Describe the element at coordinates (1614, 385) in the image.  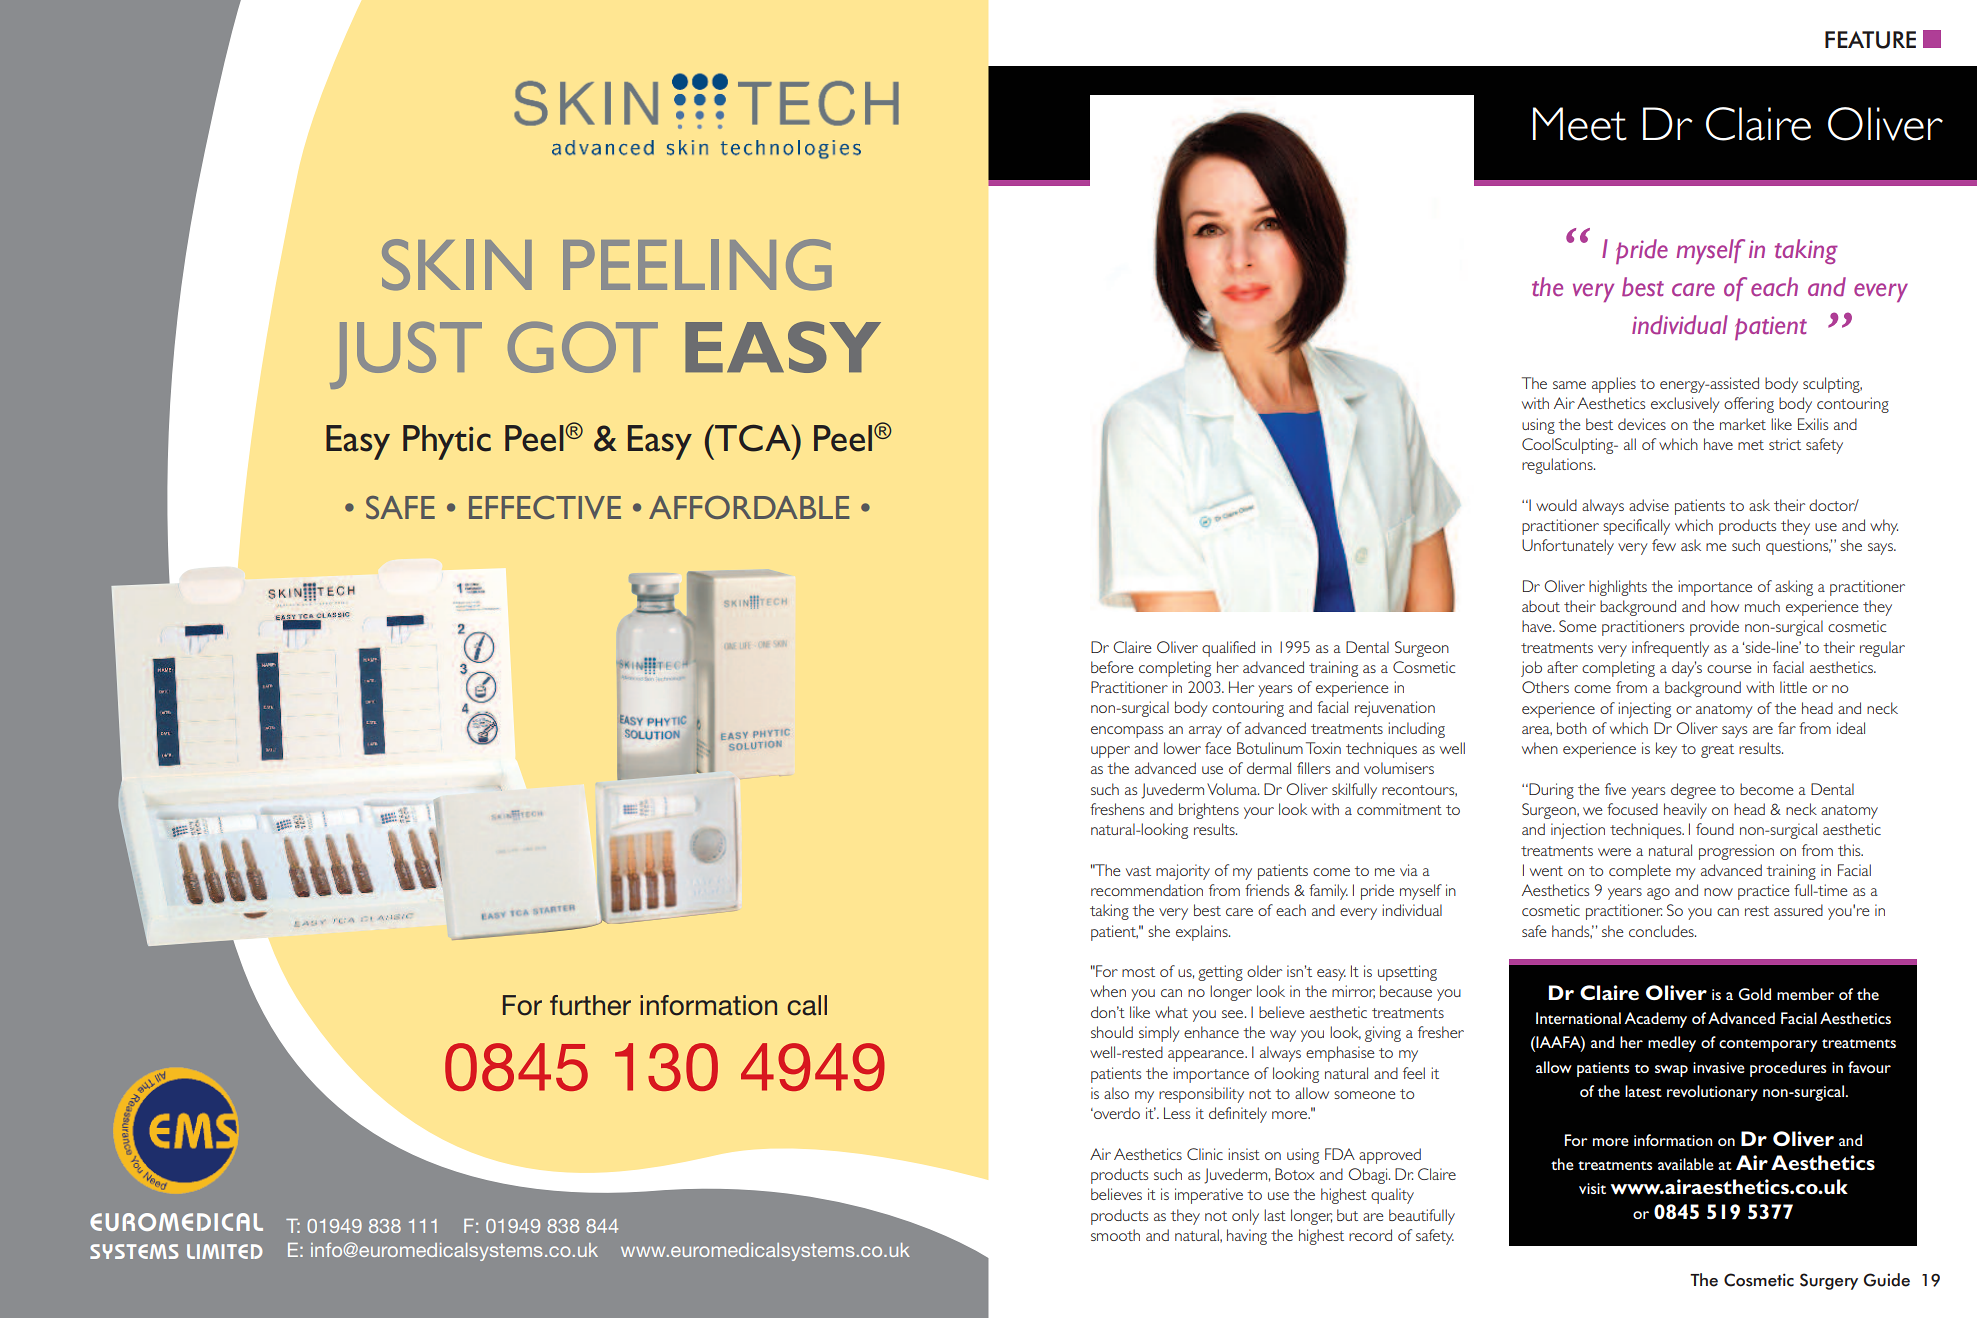
I see `applies` at that location.
